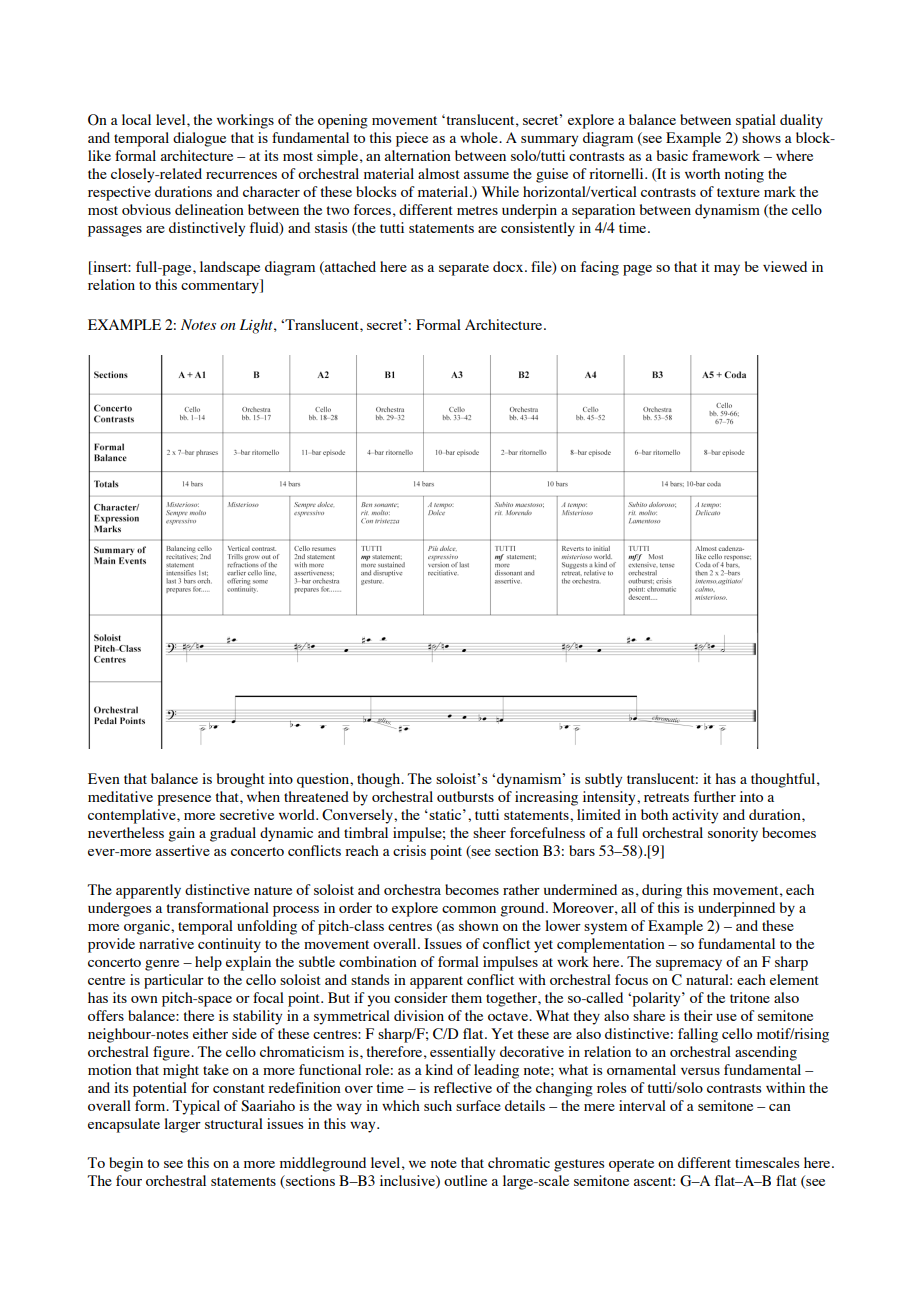 The image size is (924, 1308). Describe the element at coordinates (465, 1180) in the screenshot. I see `outline` at that location.
